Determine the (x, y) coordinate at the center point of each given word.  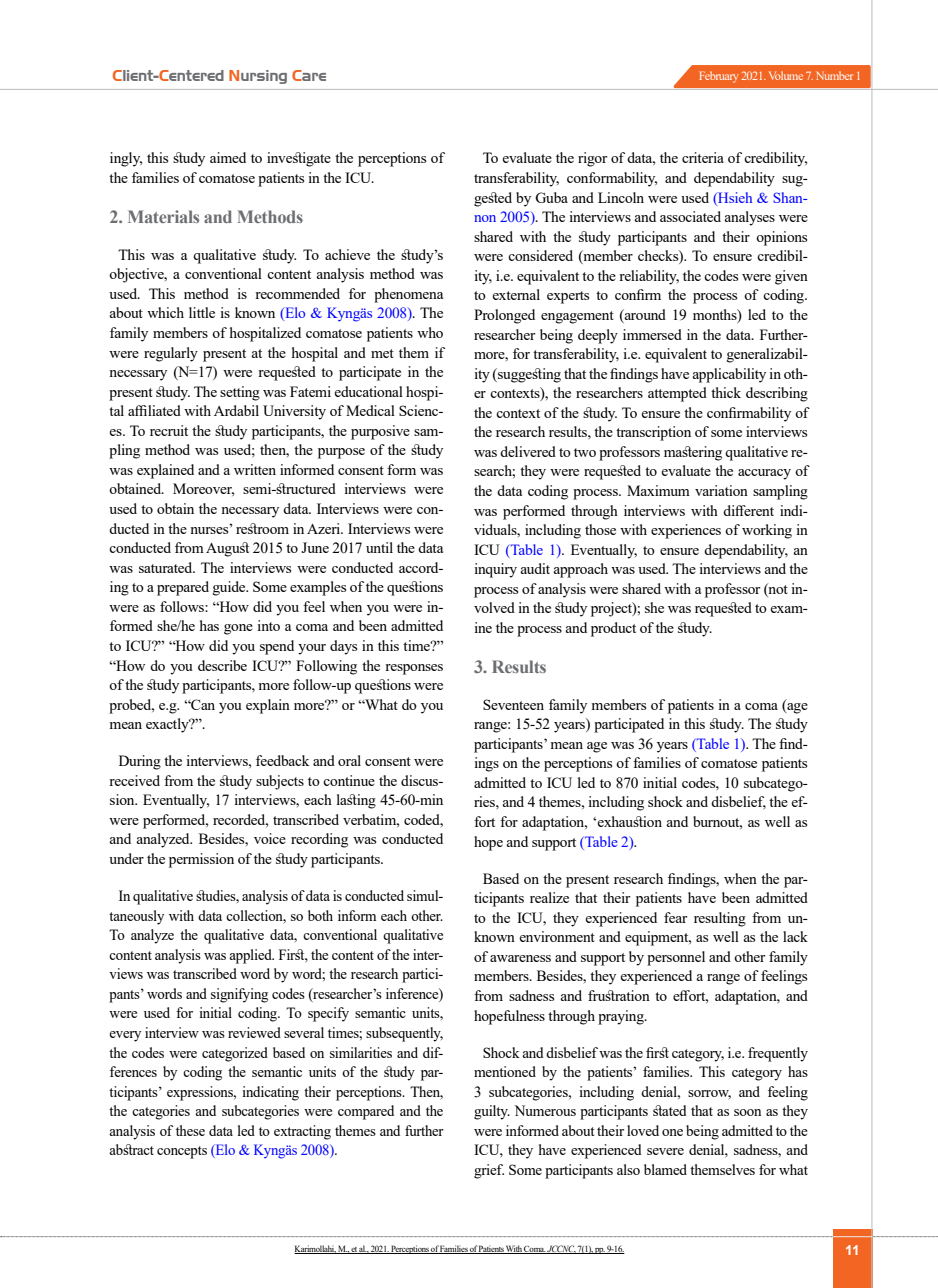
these (190, 1130)
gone (238, 629)
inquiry (496, 570)
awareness (520, 958)
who (430, 332)
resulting (720, 919)
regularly (171, 354)
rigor (592, 159)
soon (747, 1112)
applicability (729, 375)
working (767, 531)
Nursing (258, 77)
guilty (492, 1112)
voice (270, 838)
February (718, 77)
